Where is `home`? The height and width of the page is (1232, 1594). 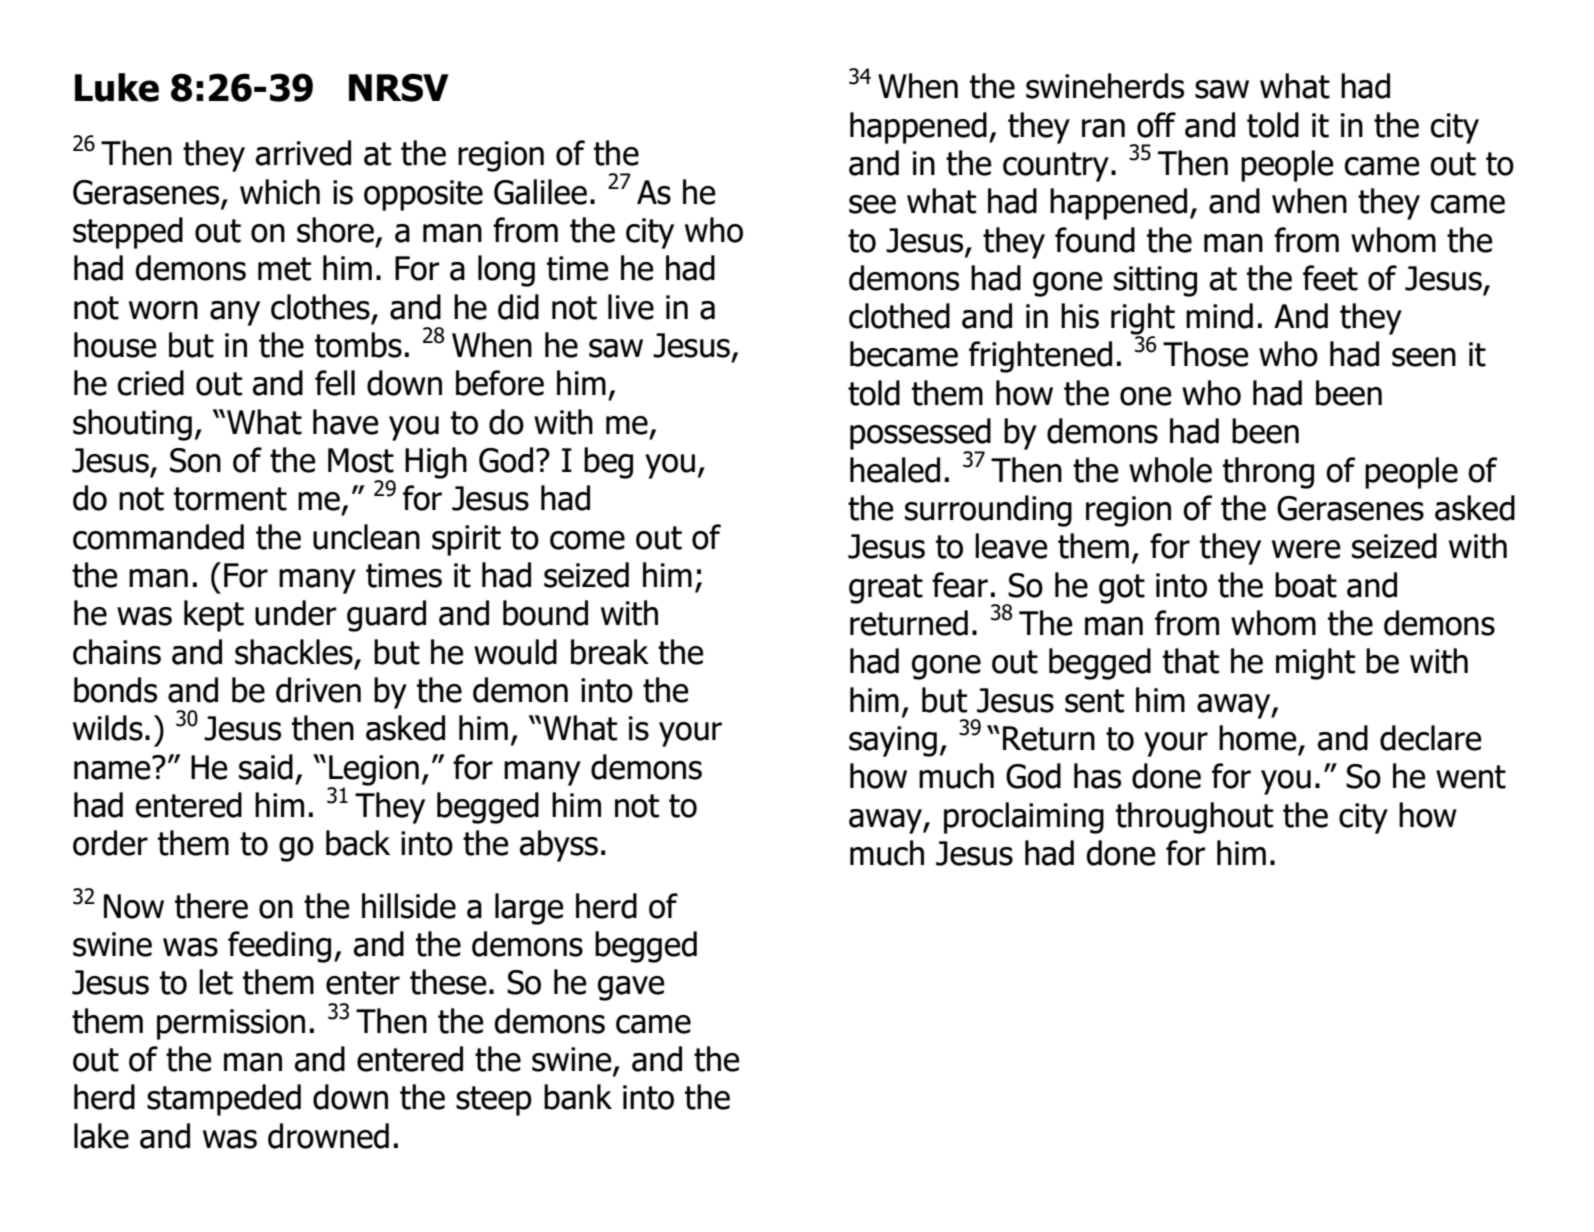
home is located at coordinates (1257, 738).
